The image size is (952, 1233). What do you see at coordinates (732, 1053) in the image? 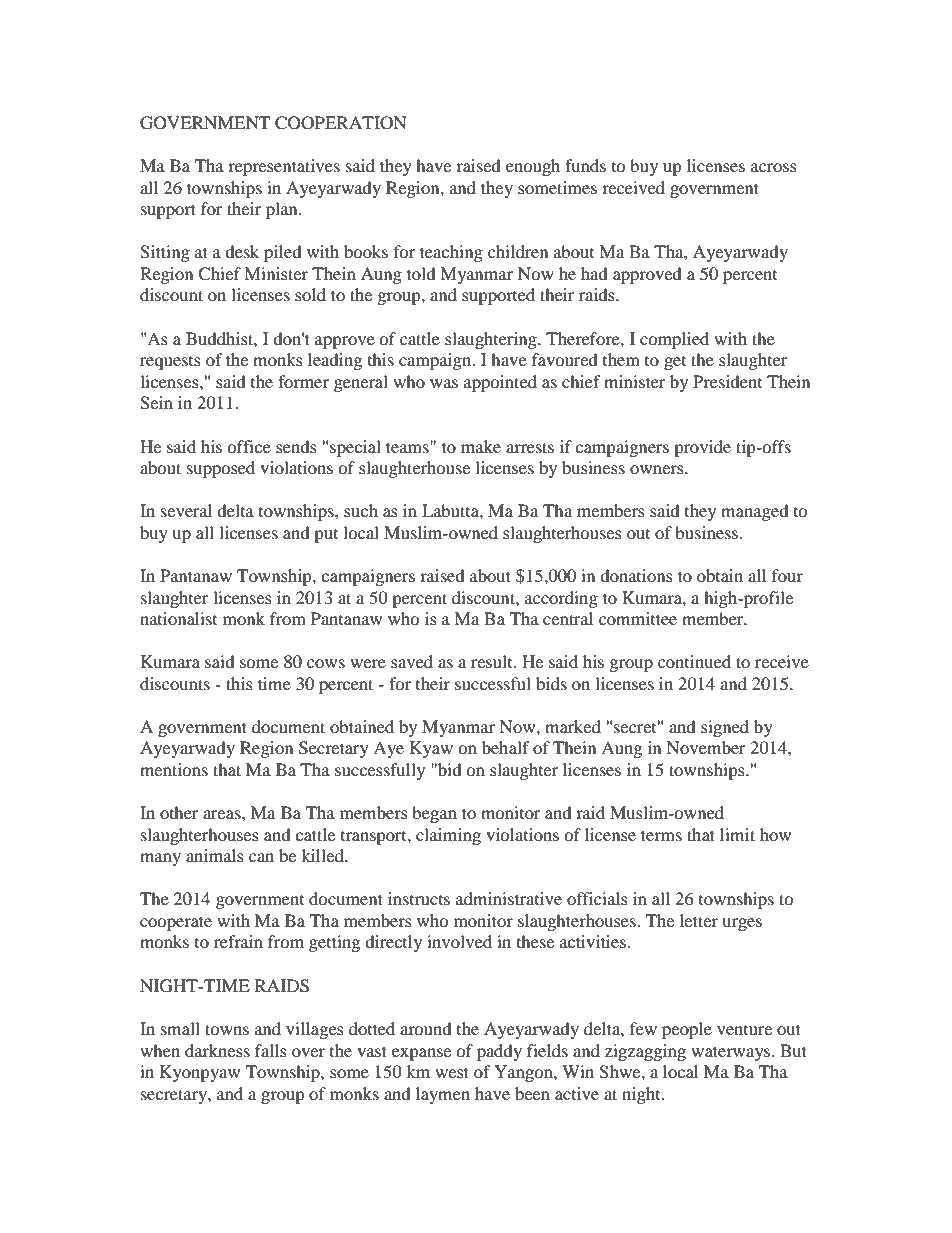
I see `waterways` at bounding box center [732, 1053].
